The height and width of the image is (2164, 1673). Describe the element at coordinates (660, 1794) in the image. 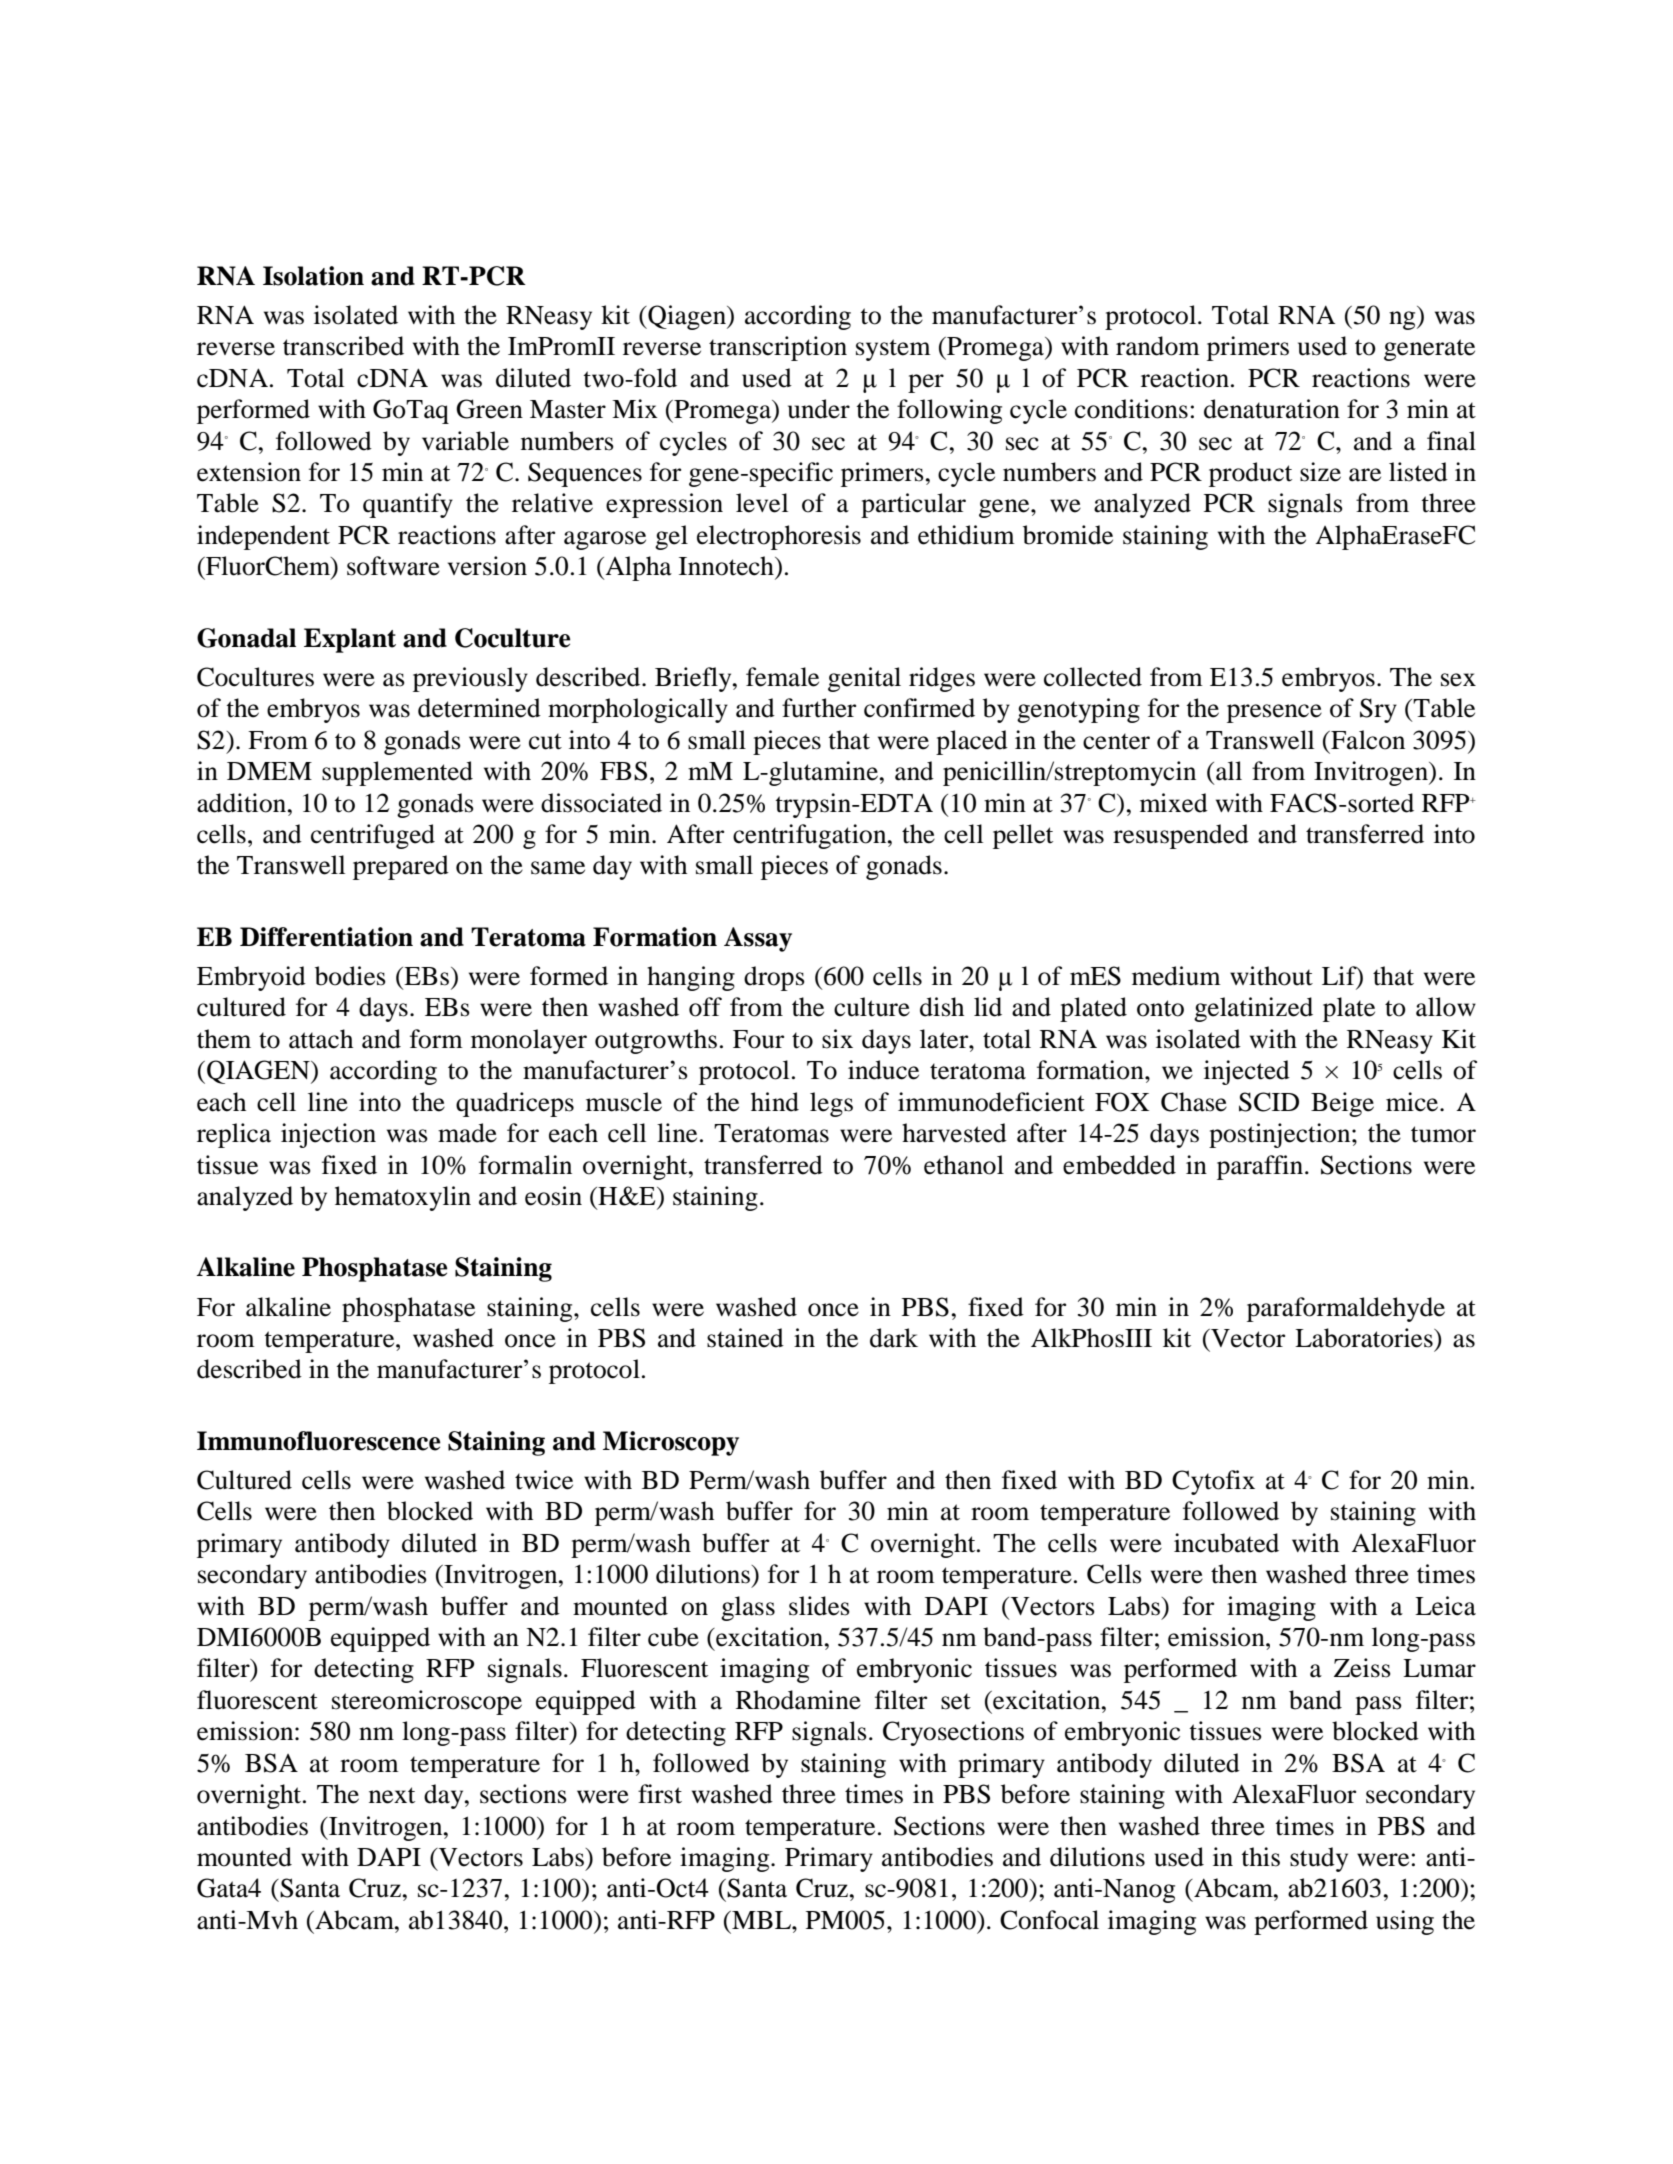

I see `first` at that location.
